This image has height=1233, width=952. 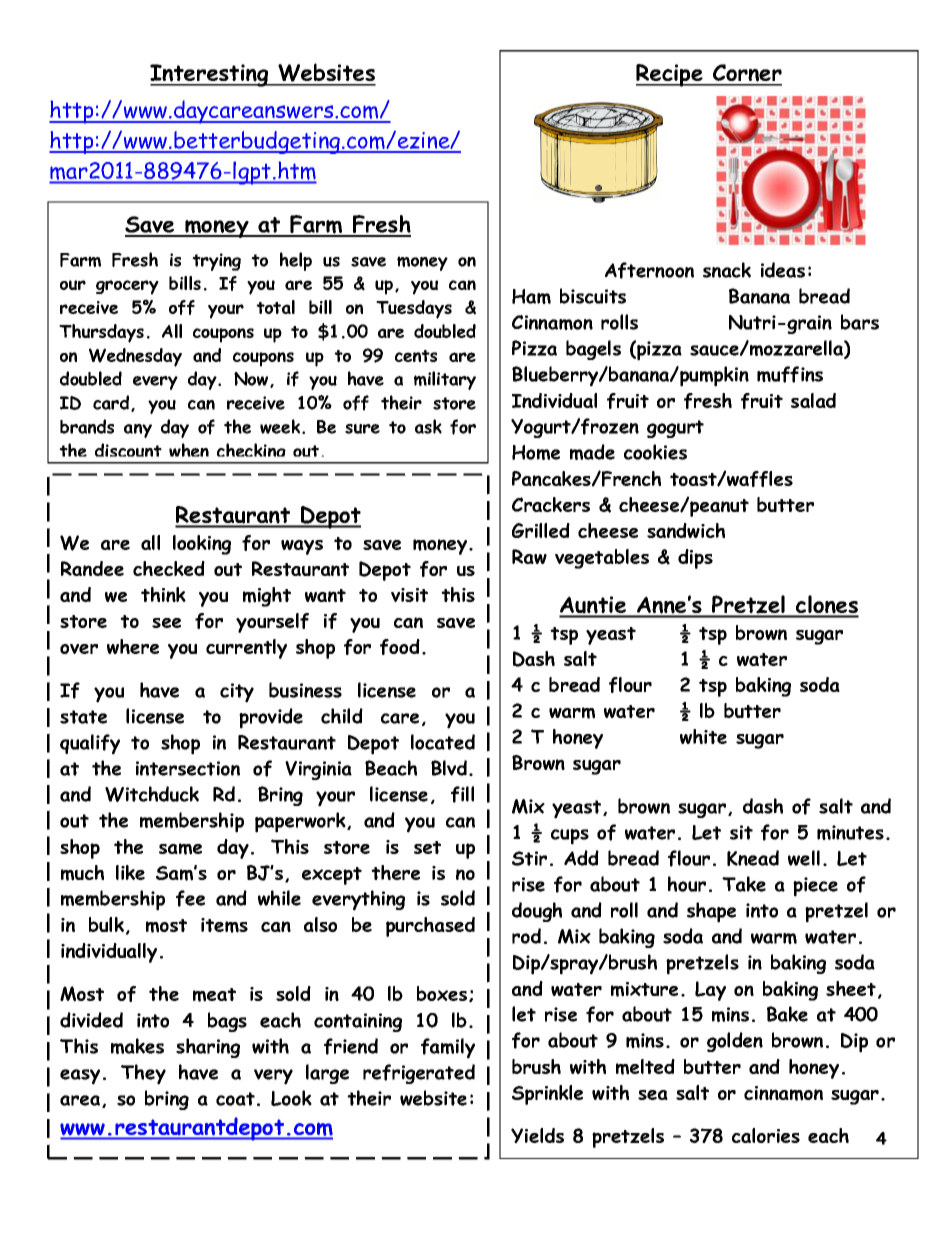 What do you see at coordinates (695, 559) in the image?
I see `dips` at bounding box center [695, 559].
